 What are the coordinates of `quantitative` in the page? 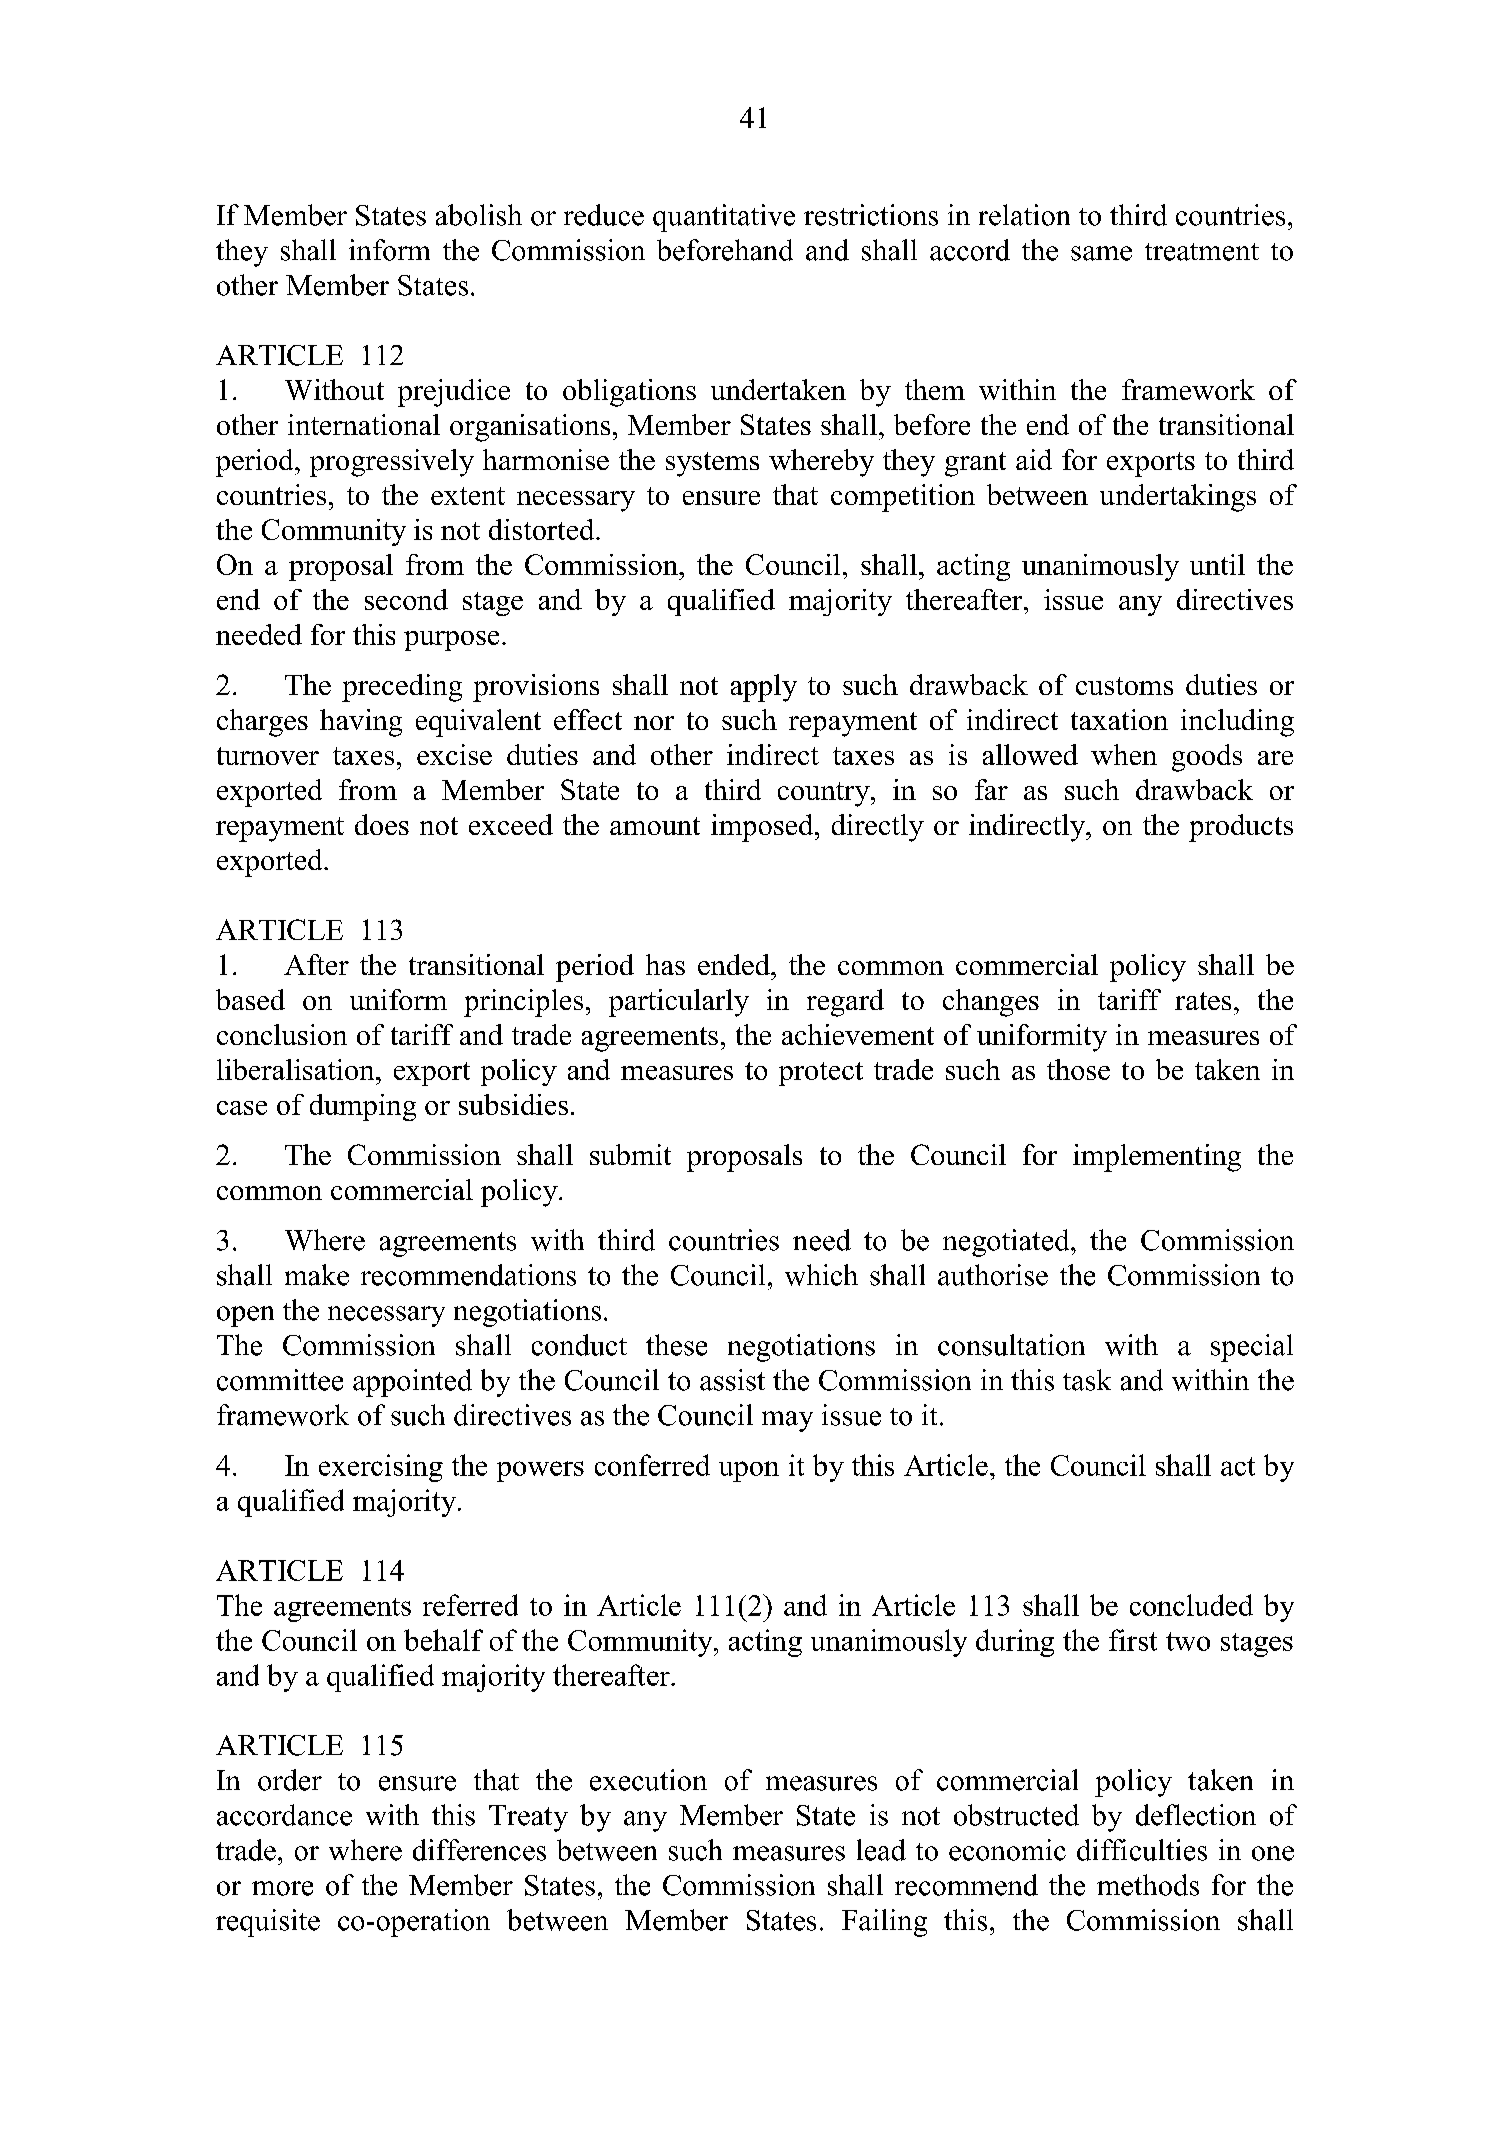 It's located at (724, 218).
